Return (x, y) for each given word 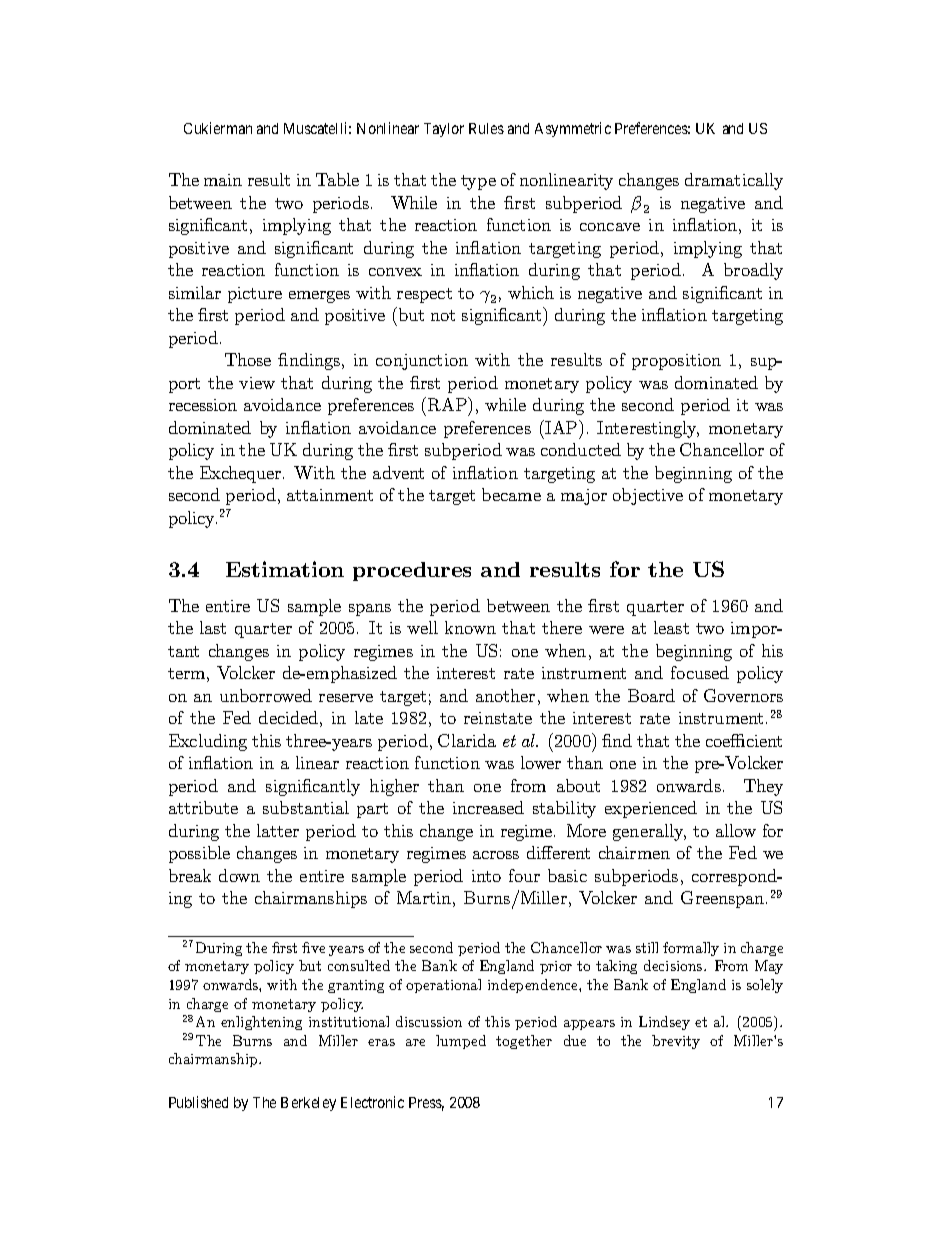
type (478, 182)
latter (278, 830)
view (257, 383)
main (223, 180)
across (496, 855)
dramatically (734, 181)
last (213, 627)
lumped (461, 1042)
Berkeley (308, 1104)
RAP (448, 404)
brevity (676, 1042)
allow (736, 830)
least (671, 627)
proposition (676, 362)
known (470, 627)
